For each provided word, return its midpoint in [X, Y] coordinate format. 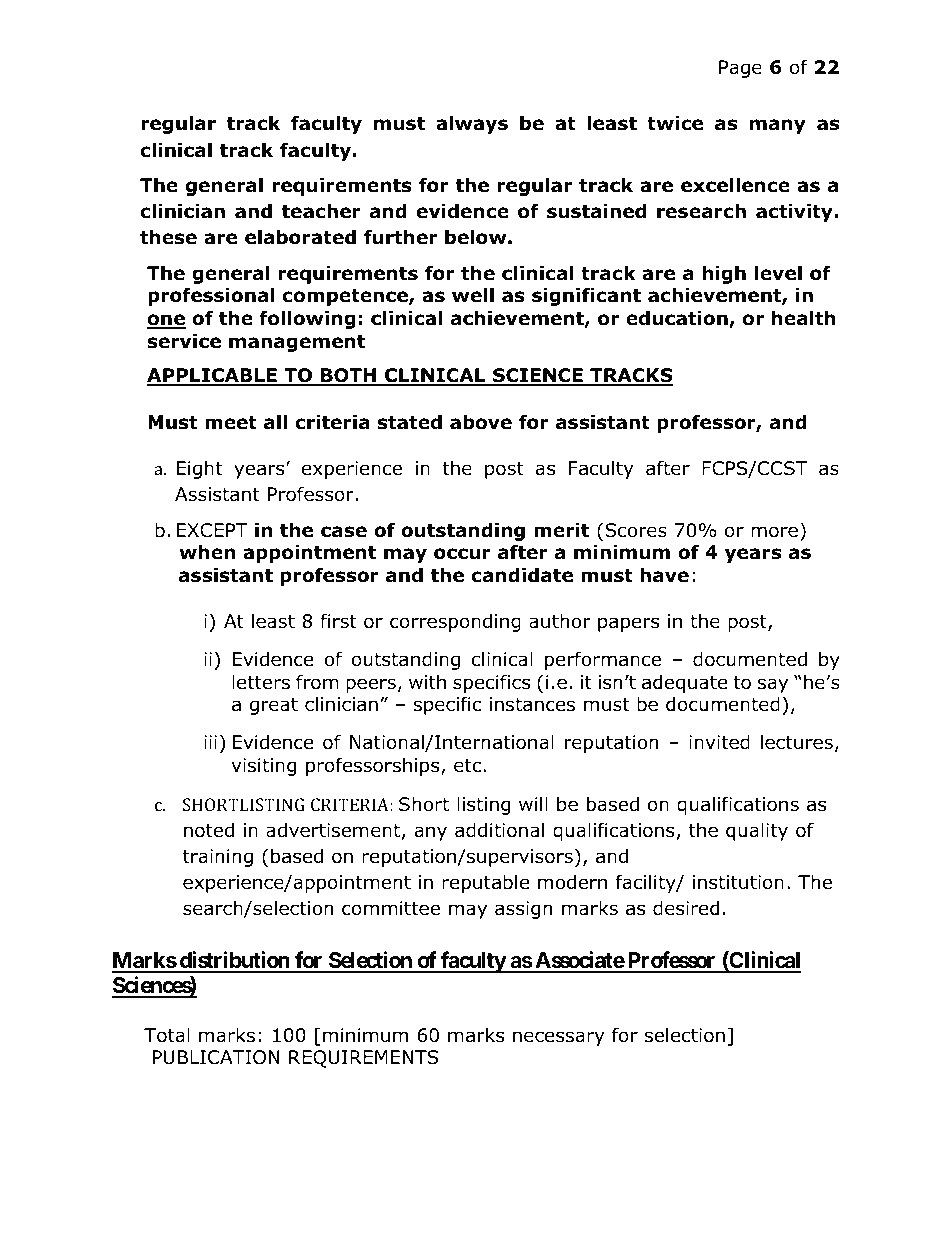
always [472, 124]
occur [462, 554]
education [678, 319]
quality [757, 831]
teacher [321, 211]
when [207, 552]
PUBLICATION [216, 1057]
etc [467, 766]
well [473, 295]
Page [740, 69]
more [774, 532]
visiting [264, 767]
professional [211, 296]
